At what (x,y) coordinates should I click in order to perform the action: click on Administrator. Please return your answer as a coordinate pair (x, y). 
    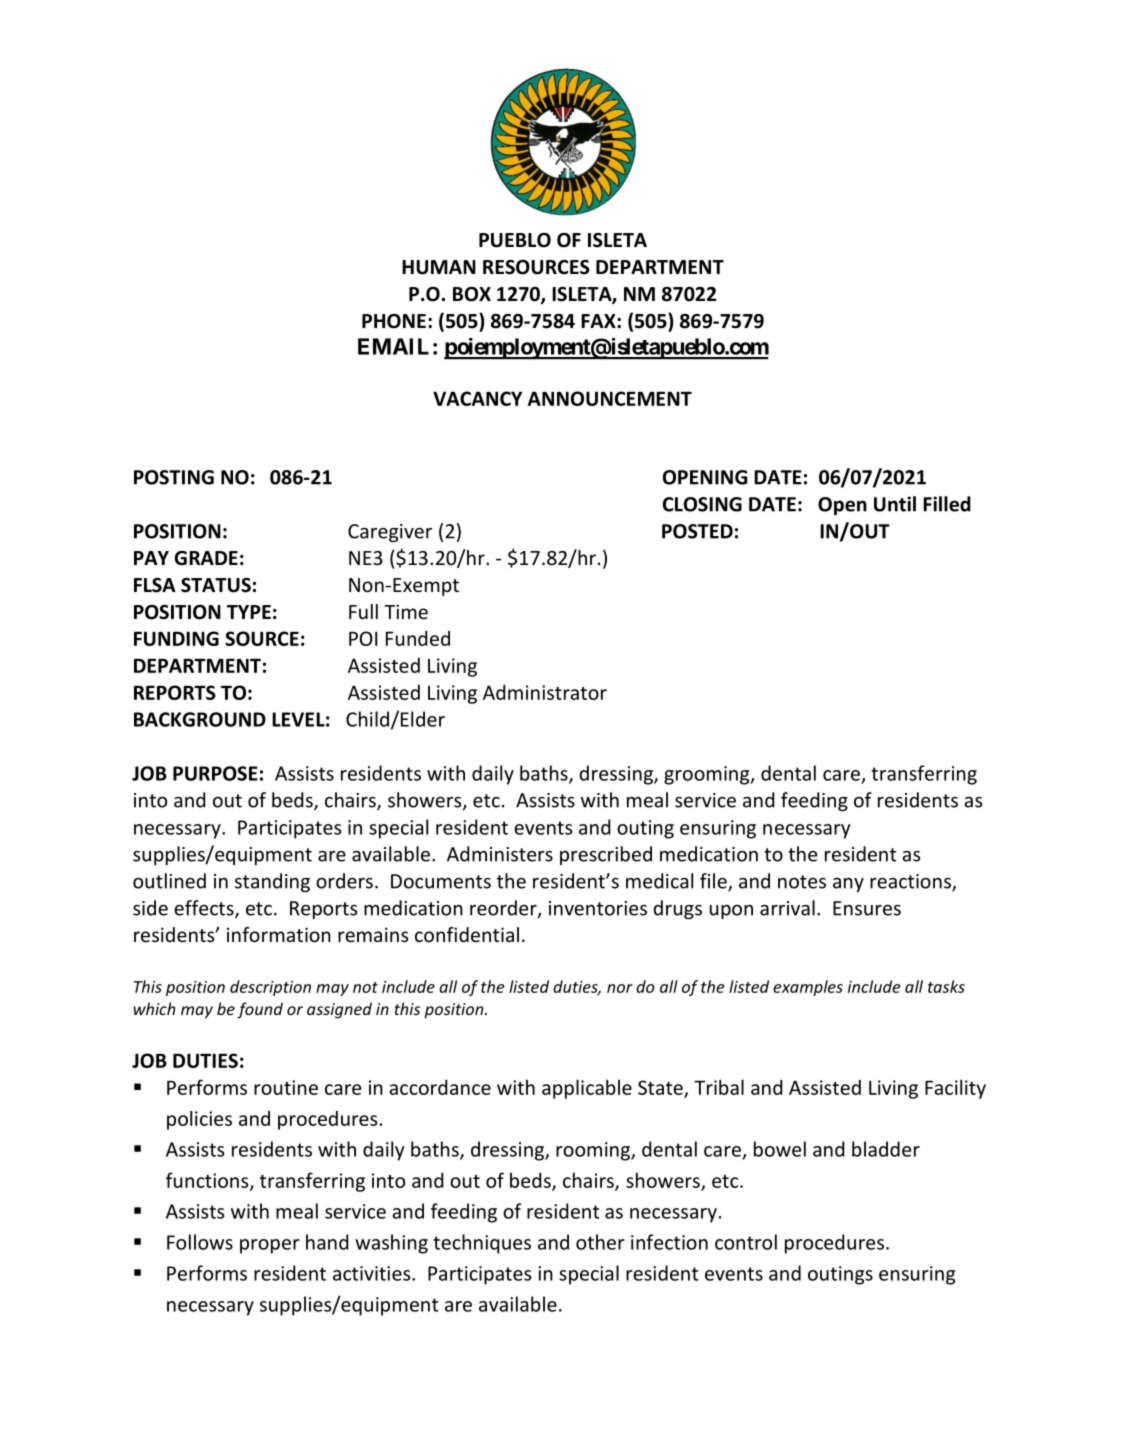
    Looking at the image, I should click on (545, 692).
